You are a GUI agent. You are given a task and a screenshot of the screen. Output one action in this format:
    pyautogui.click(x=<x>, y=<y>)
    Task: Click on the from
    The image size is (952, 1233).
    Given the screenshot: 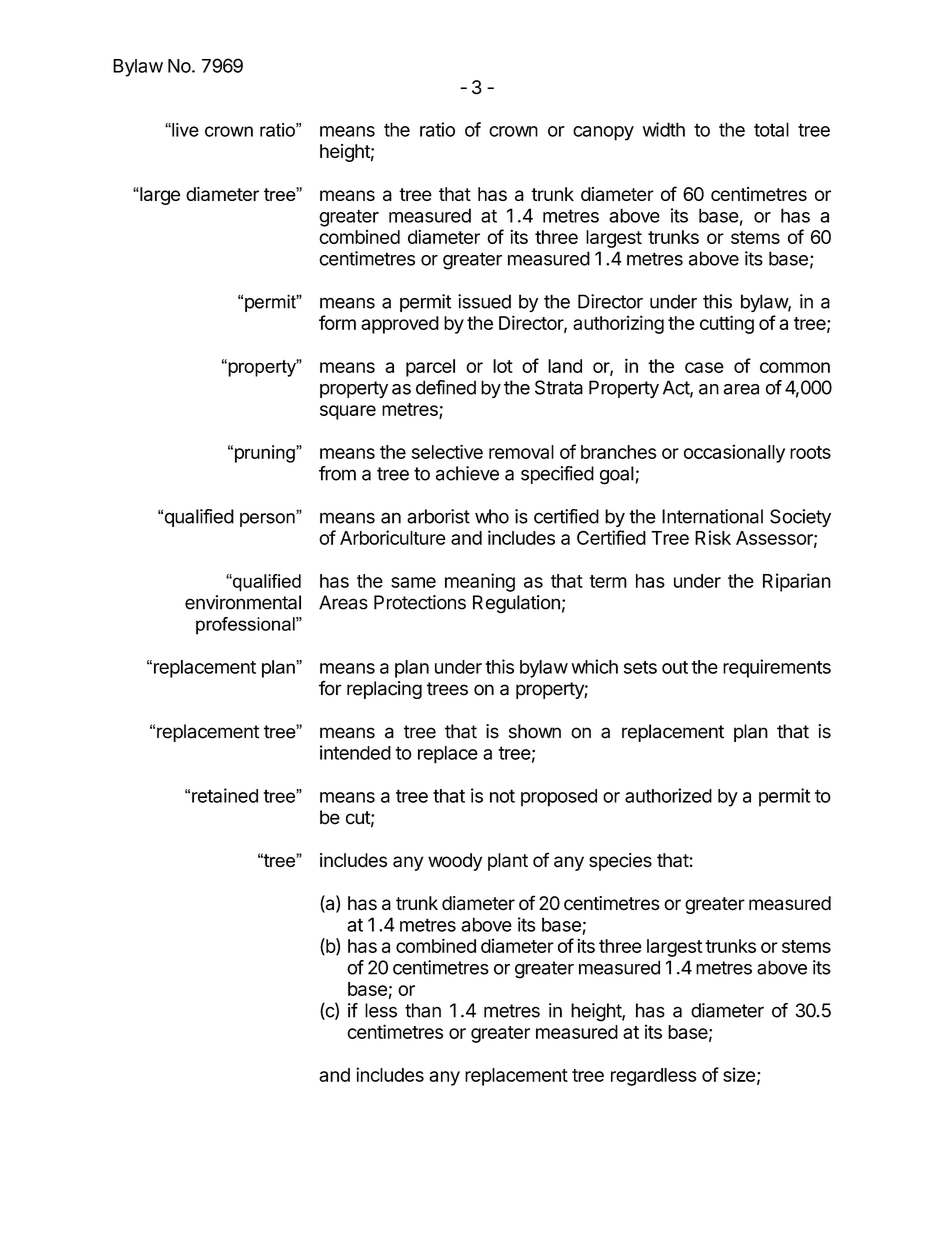 What is the action you would take?
    pyautogui.click(x=337, y=473)
